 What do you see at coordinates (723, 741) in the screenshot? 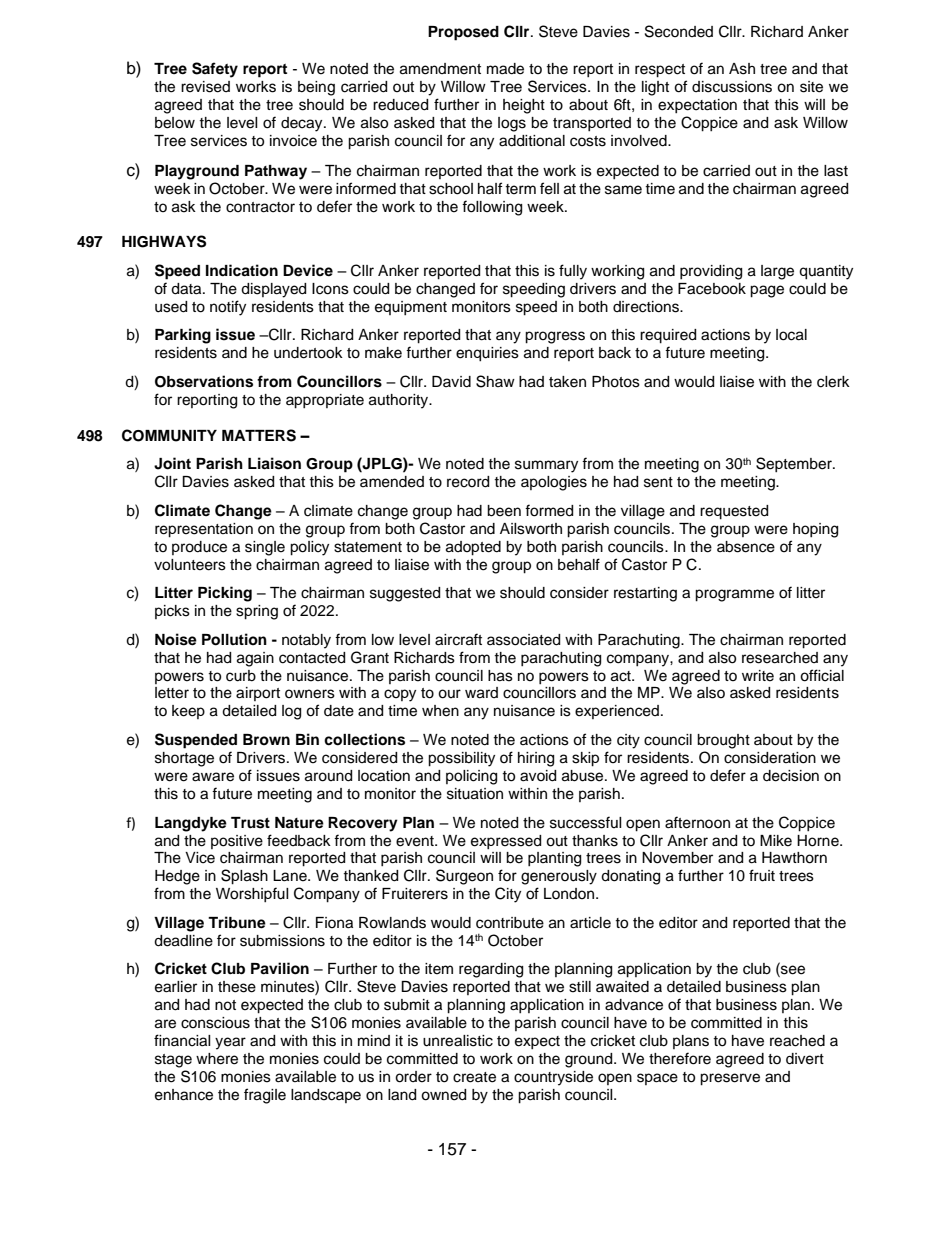
I see `brought` at bounding box center [723, 741].
